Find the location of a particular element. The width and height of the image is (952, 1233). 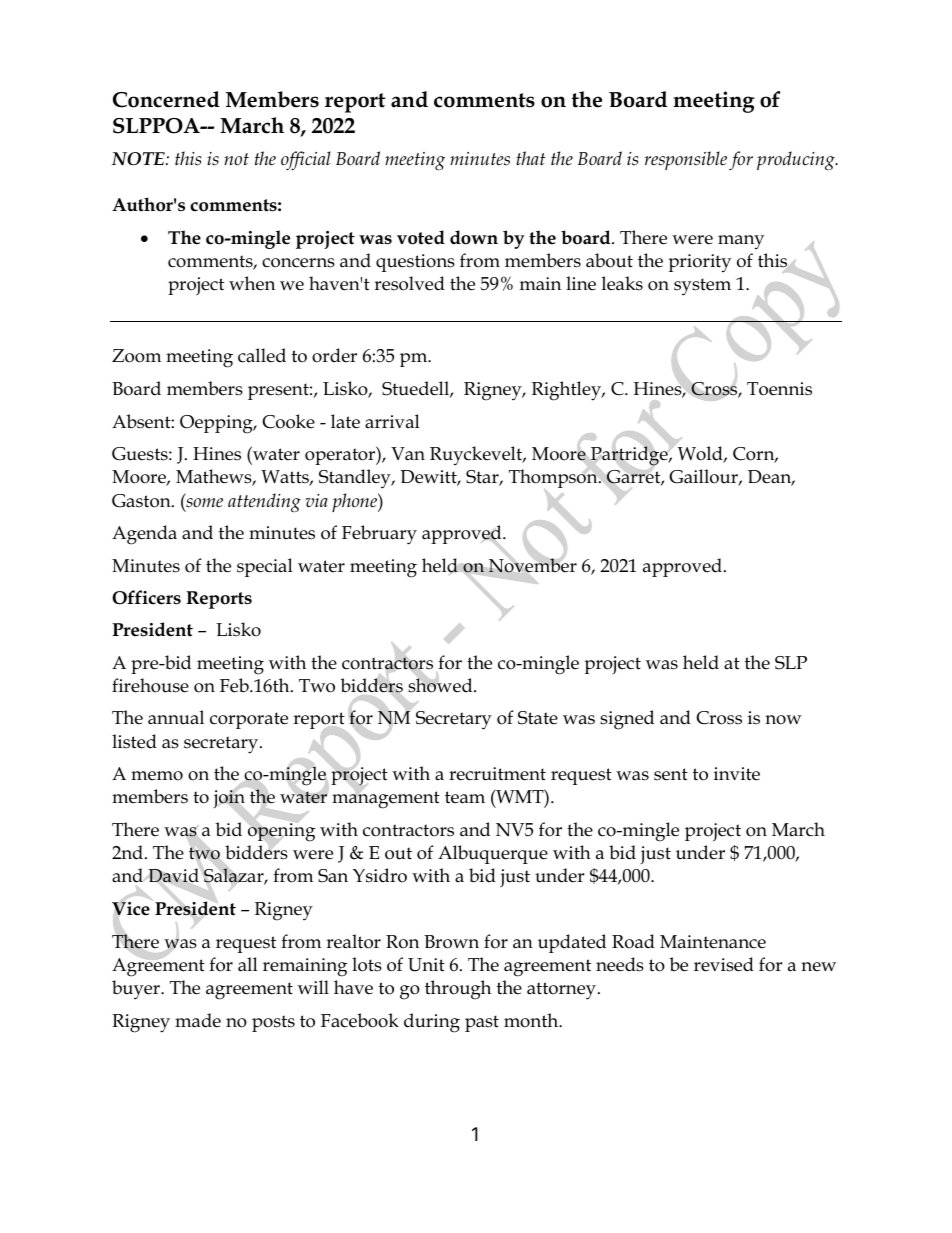

made is located at coordinates (198, 1020).
